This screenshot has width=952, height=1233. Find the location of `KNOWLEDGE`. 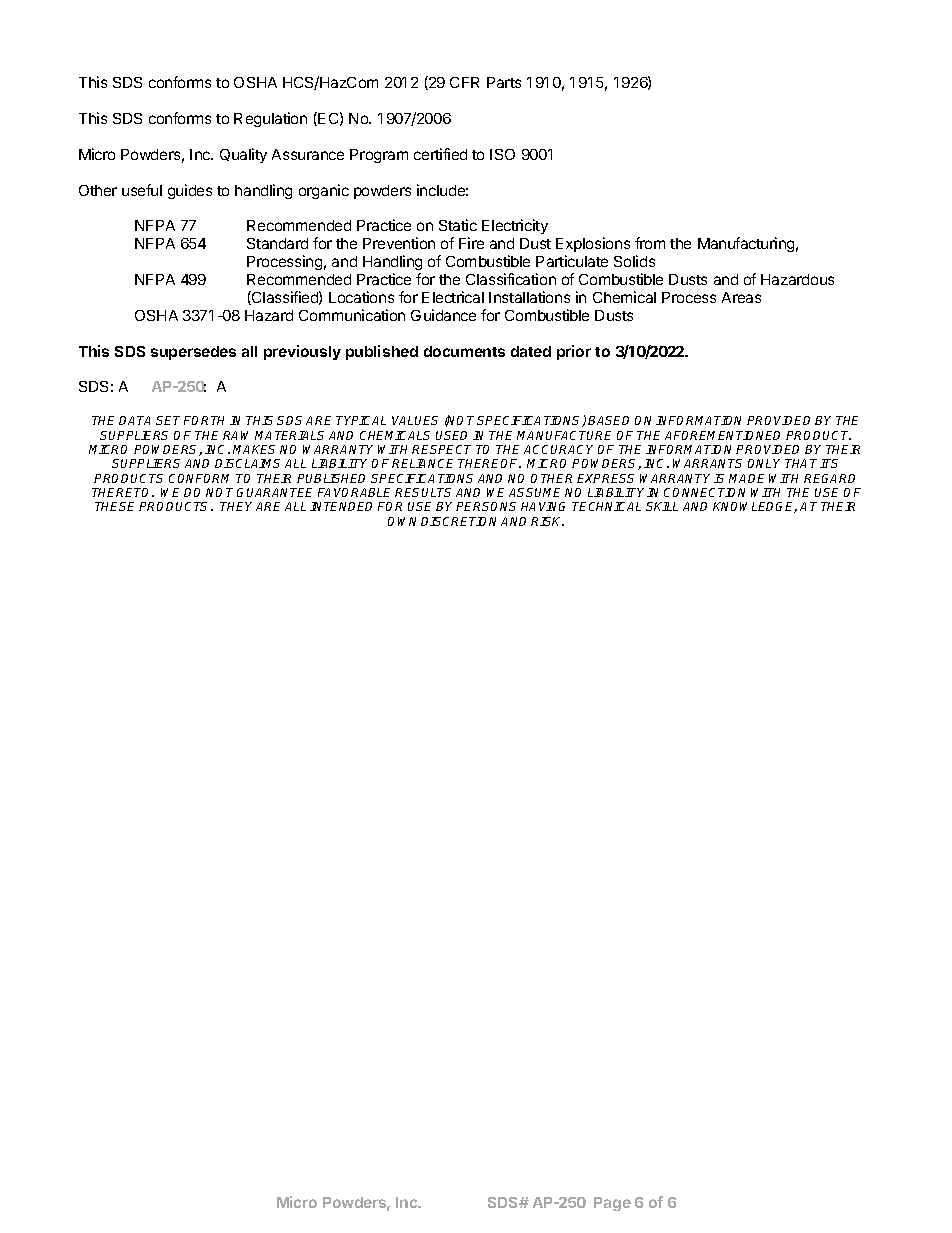

KNOWLEDGE is located at coordinates (755, 507).
